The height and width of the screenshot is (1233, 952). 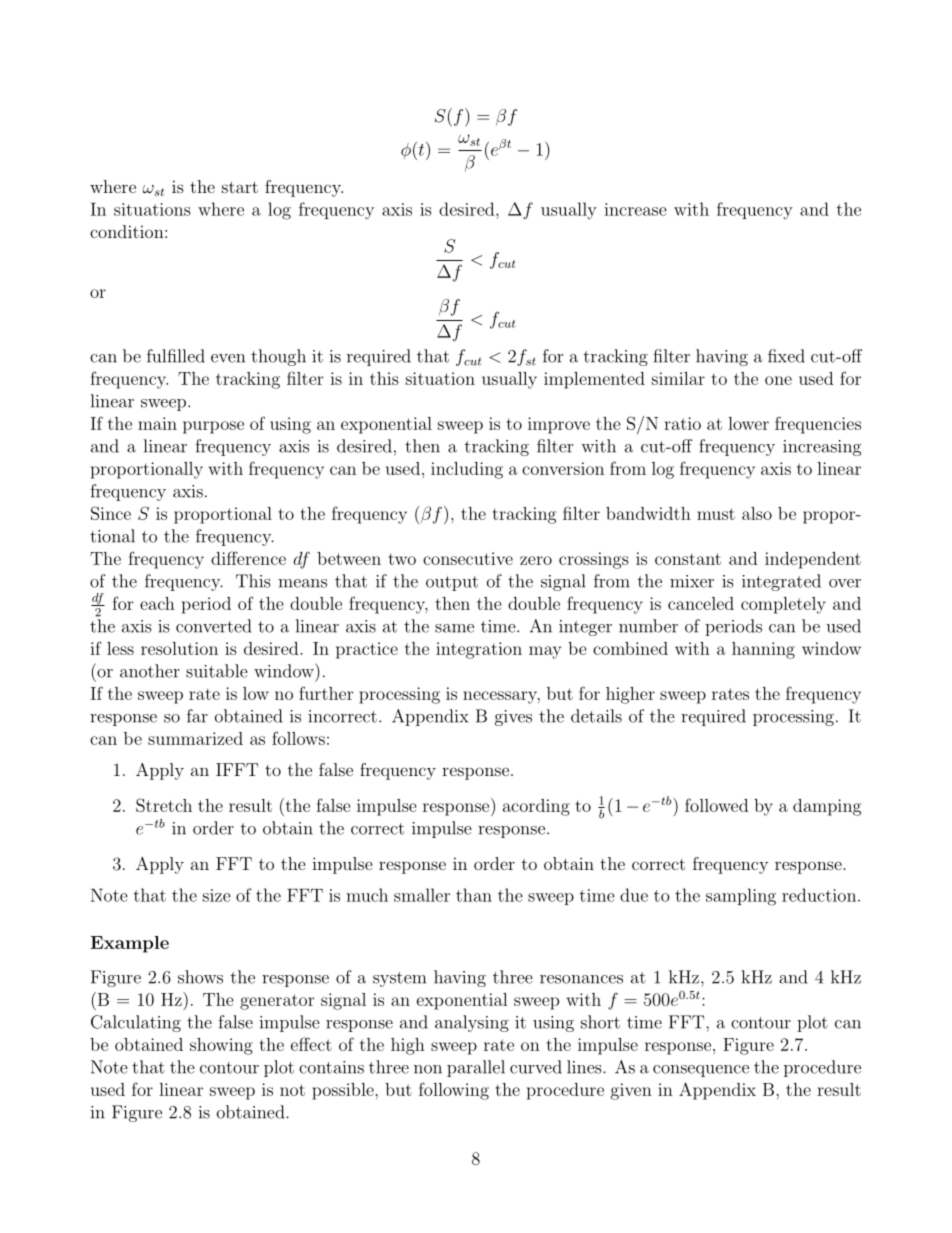 What do you see at coordinates (221, 1046) in the screenshot?
I see `showing` at bounding box center [221, 1046].
